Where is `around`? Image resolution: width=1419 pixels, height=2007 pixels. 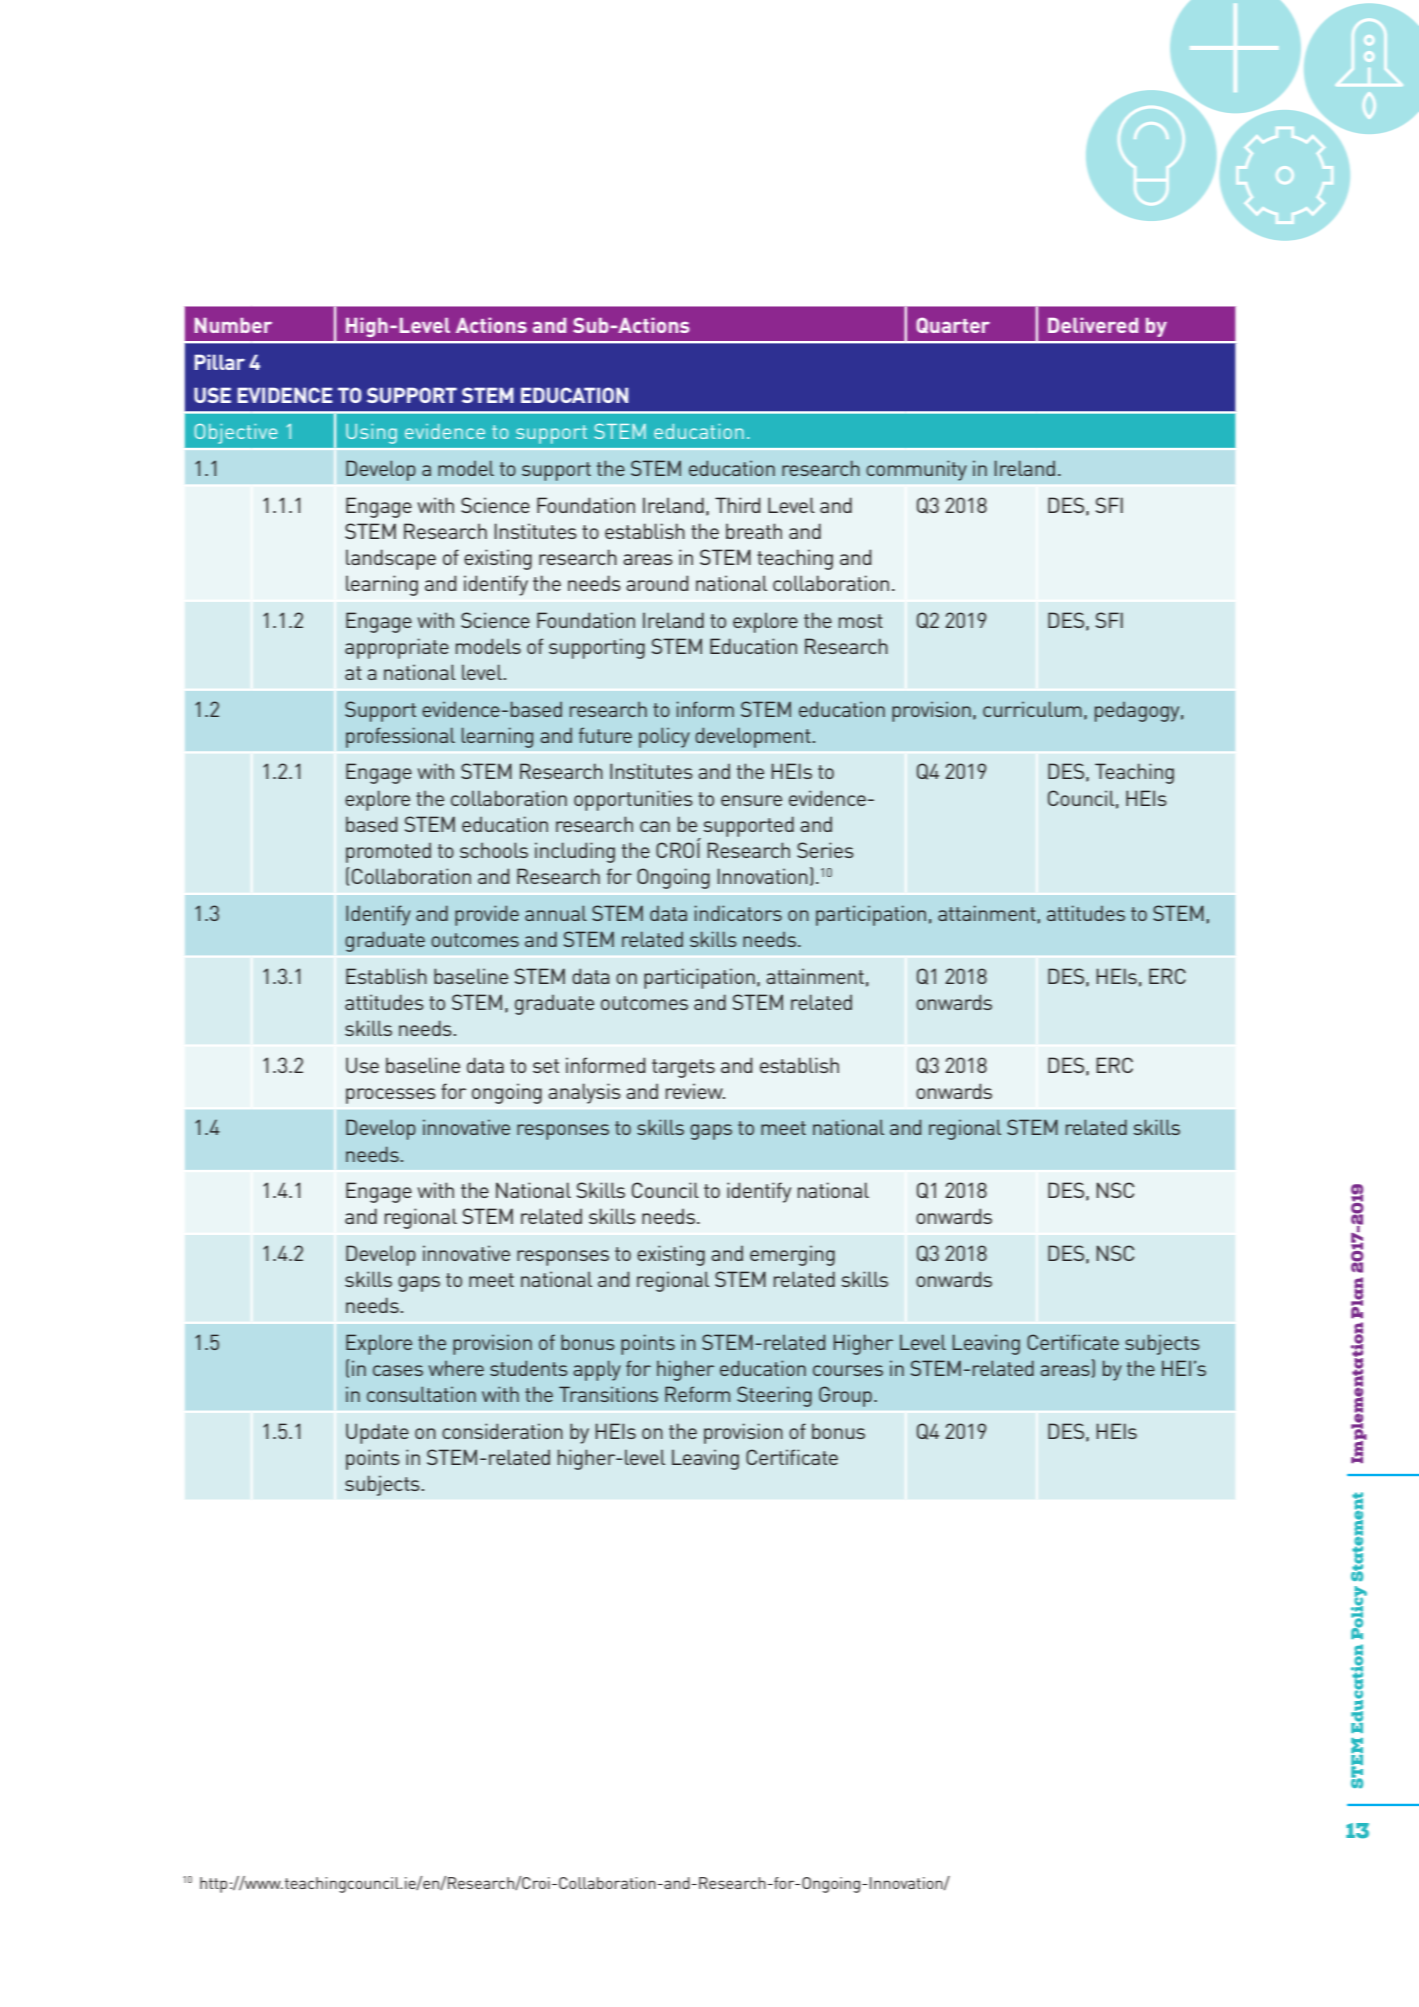
around is located at coordinates (657, 583).
